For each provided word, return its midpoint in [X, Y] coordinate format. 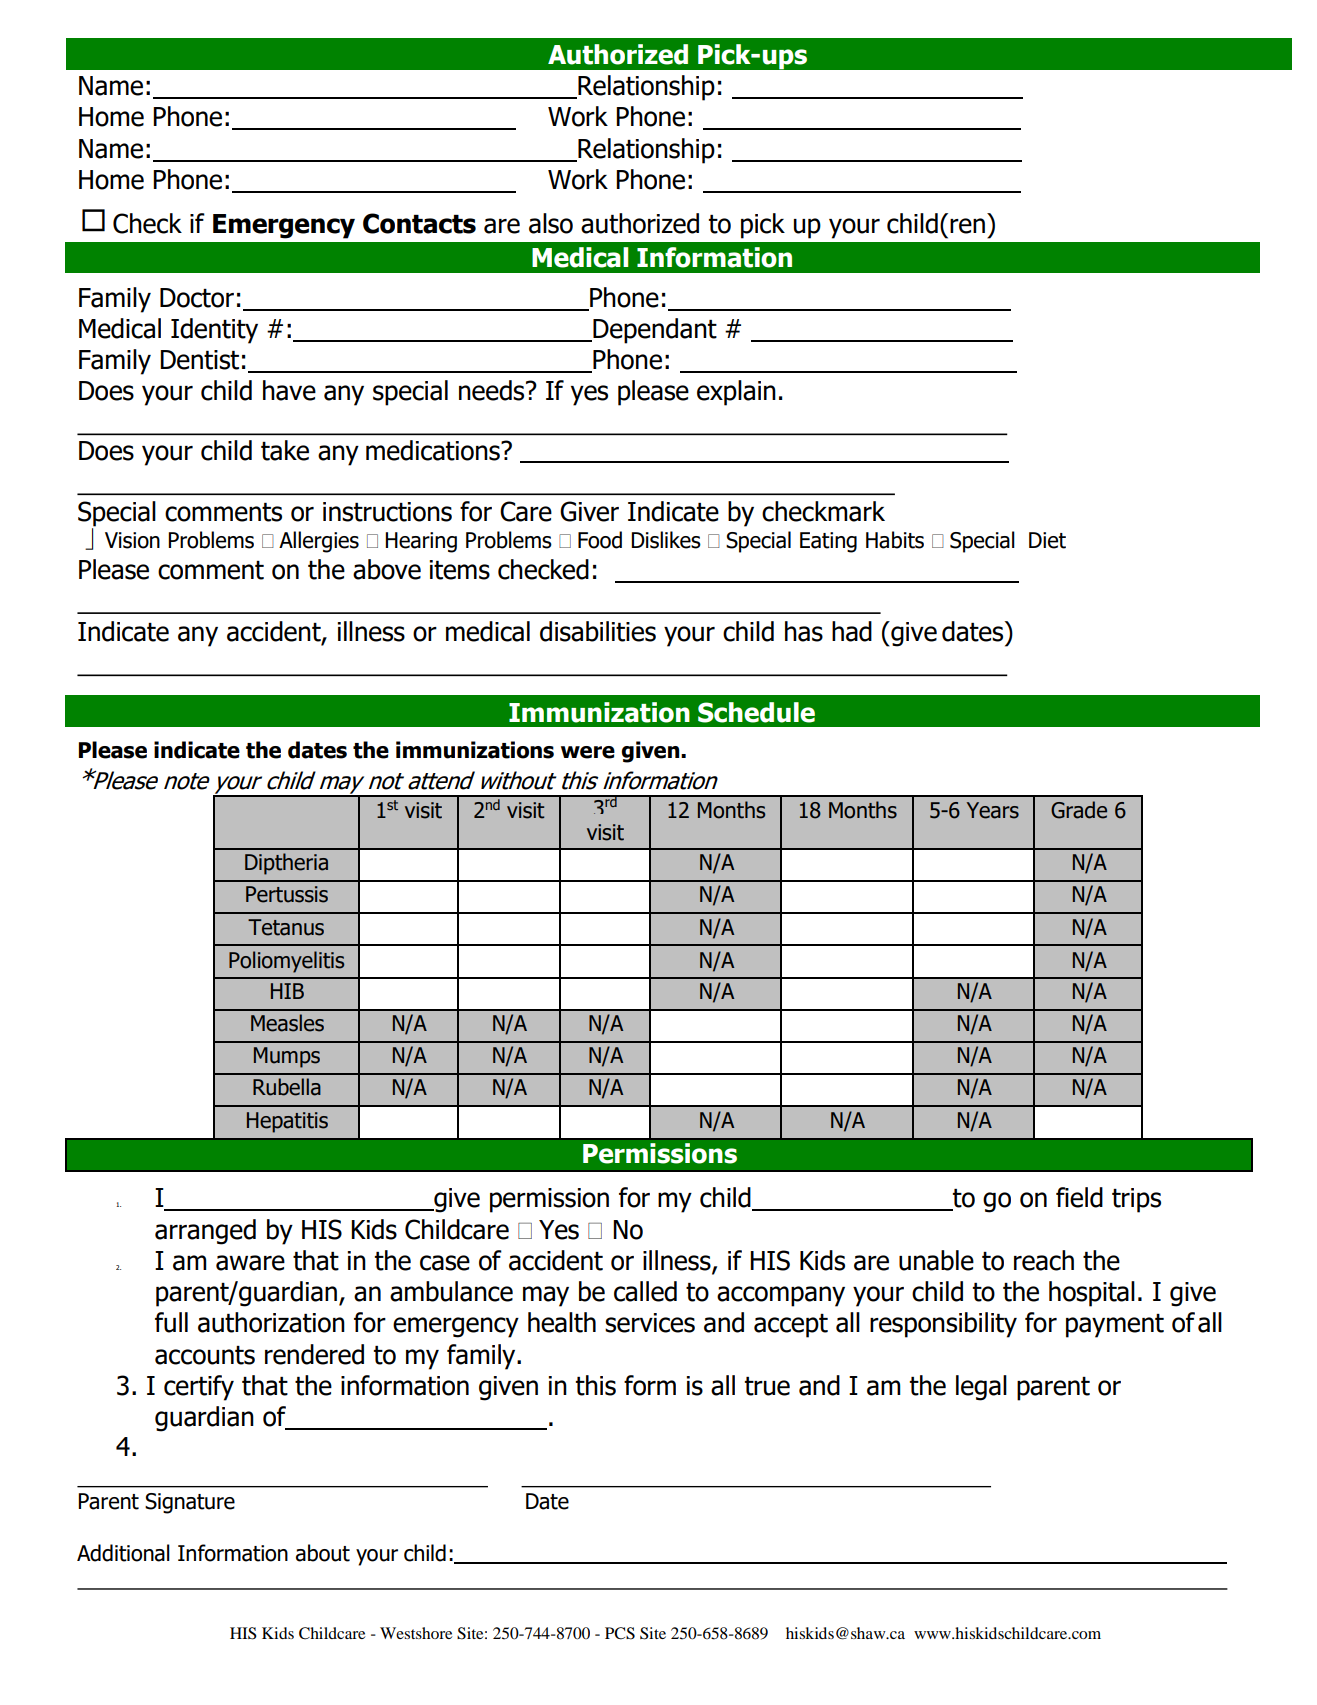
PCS [620, 1633]
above [387, 569]
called [645, 1291]
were [588, 752]
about [323, 1553]
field [1079, 1197]
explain [736, 393]
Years [993, 810]
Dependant [654, 331]
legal [981, 1388]
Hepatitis [287, 1122]
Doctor [197, 298]
